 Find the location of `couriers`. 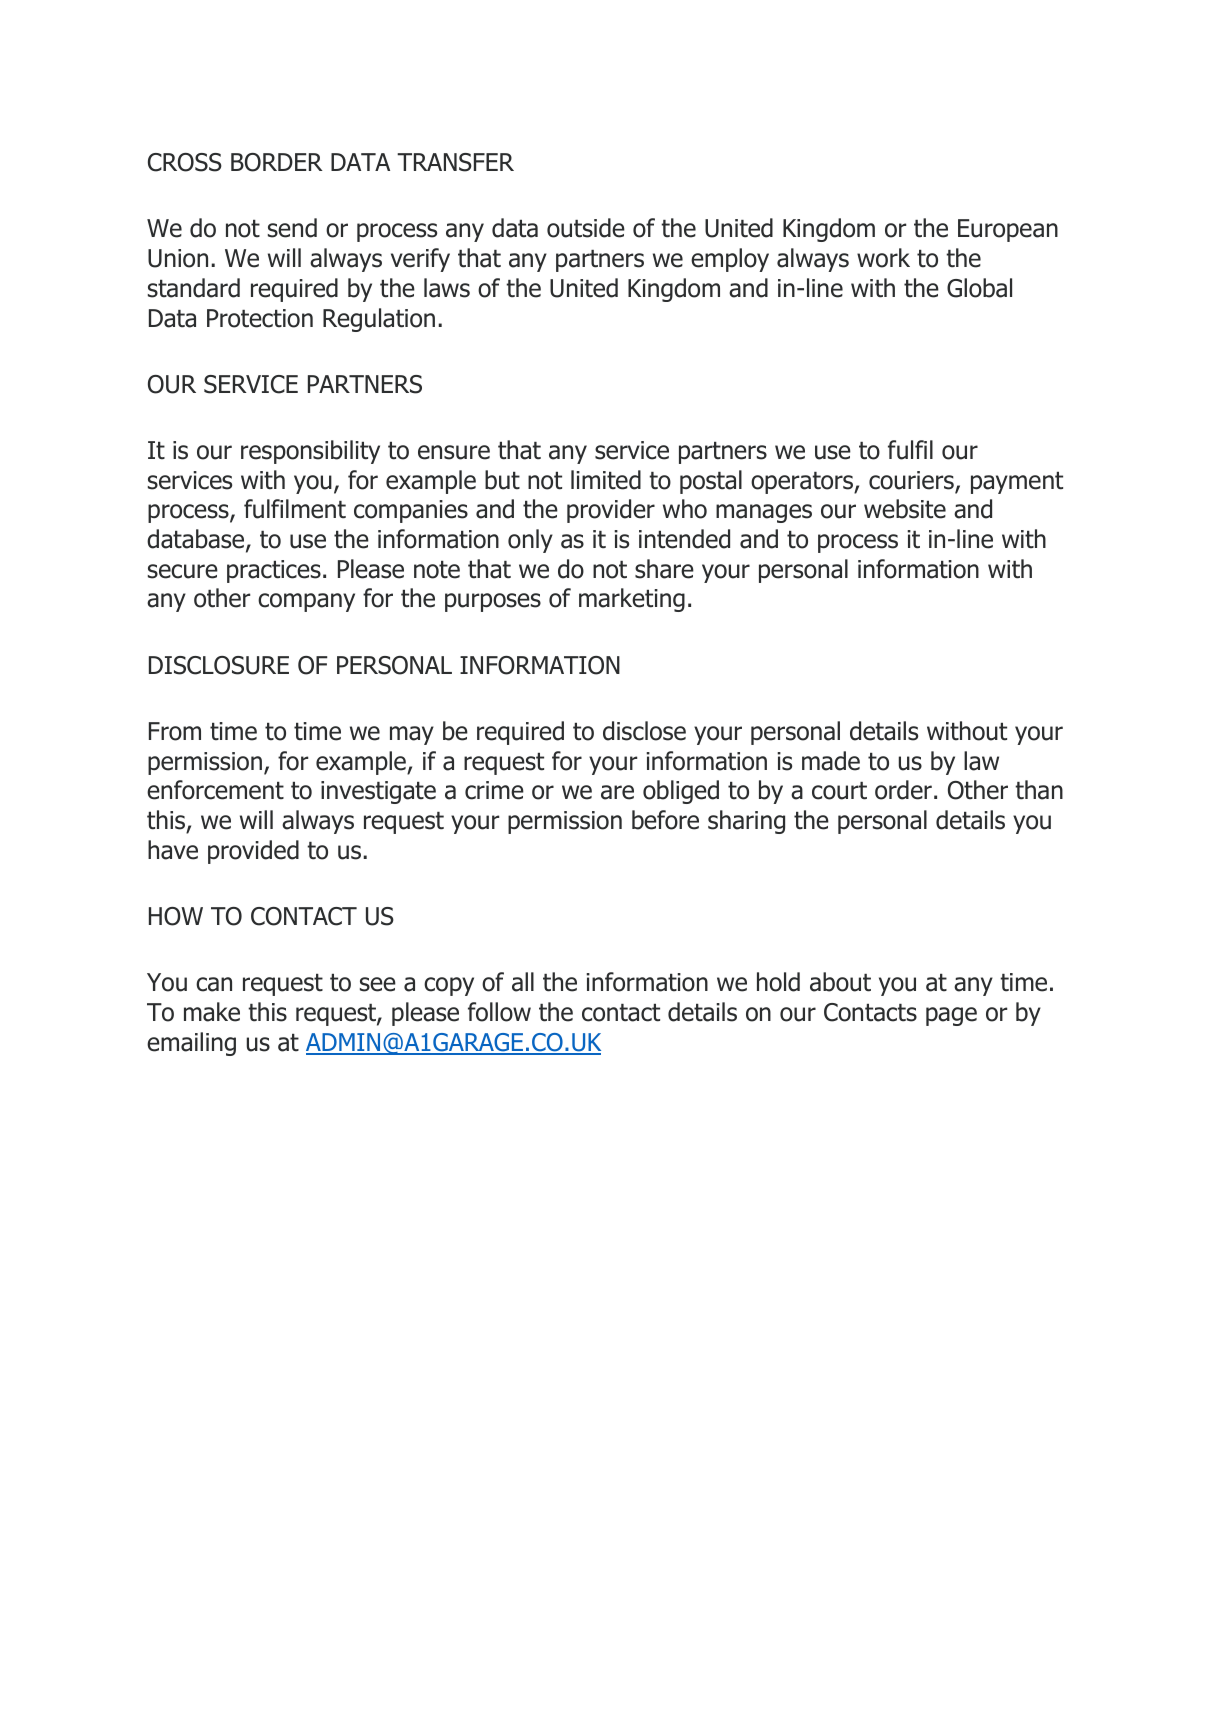

couriers is located at coordinates (912, 481).
